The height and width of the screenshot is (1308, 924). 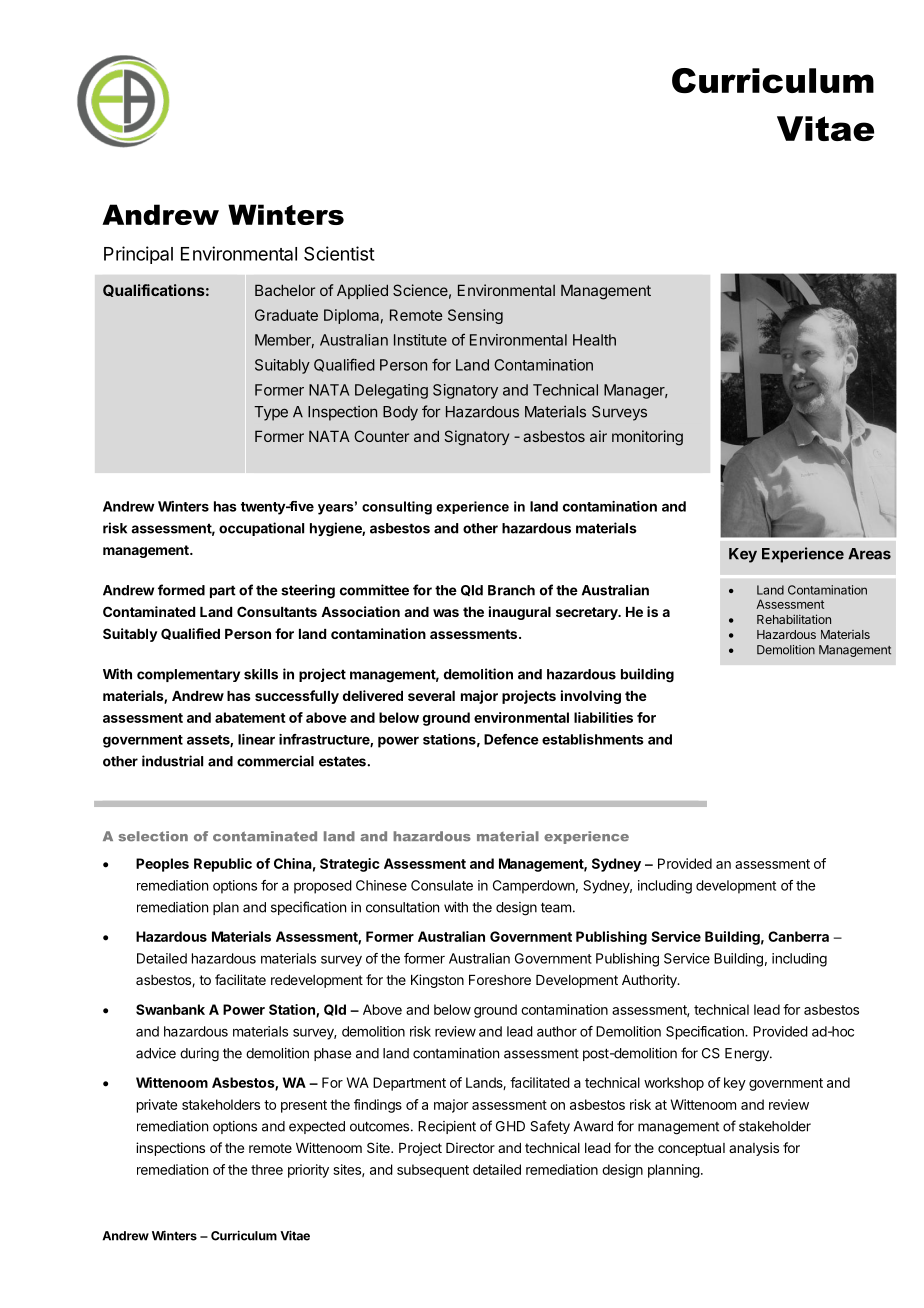 I want to click on Bachelor, so click(x=285, y=290).
